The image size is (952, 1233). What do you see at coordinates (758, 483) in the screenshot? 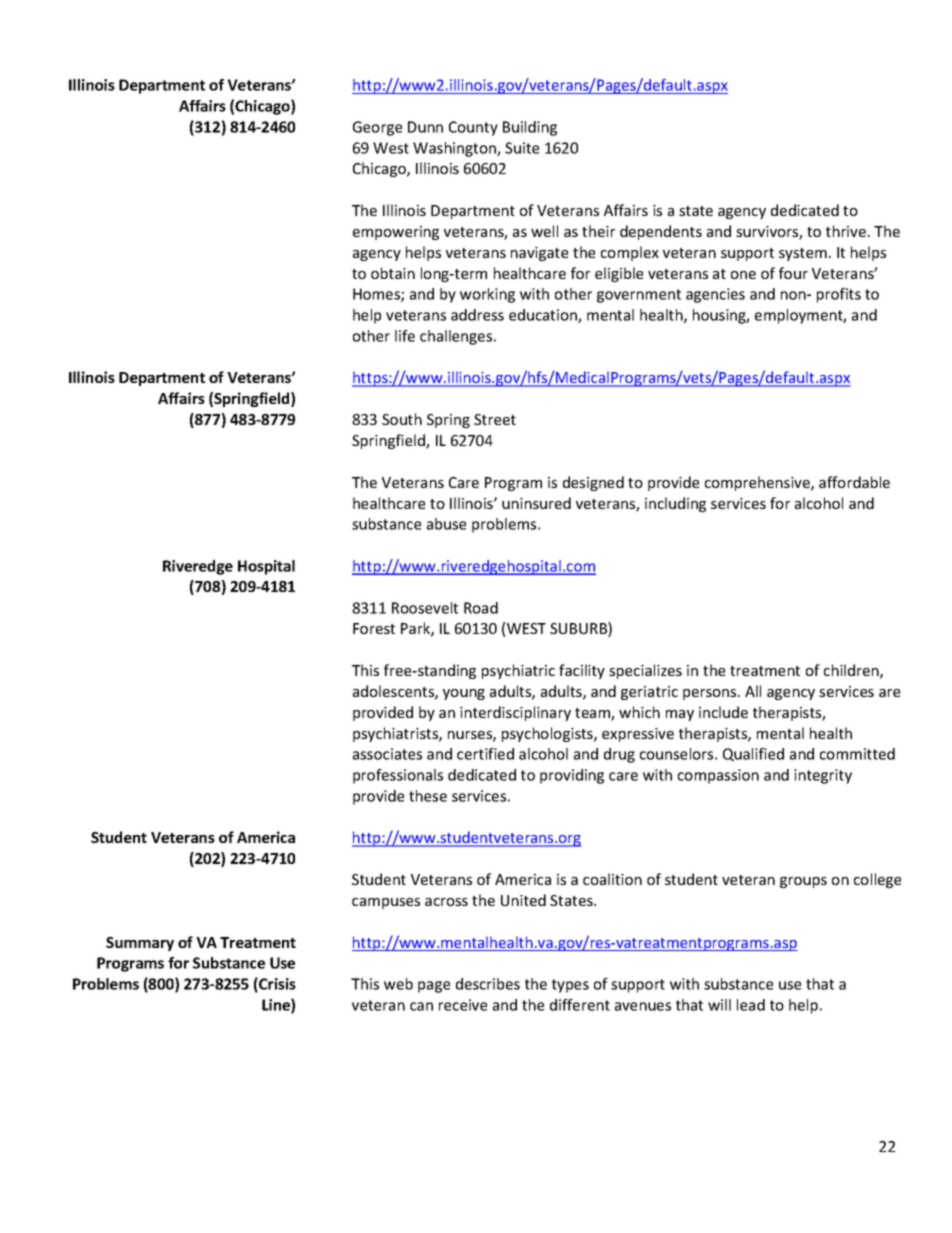
I see `comprehensive` at bounding box center [758, 483].
